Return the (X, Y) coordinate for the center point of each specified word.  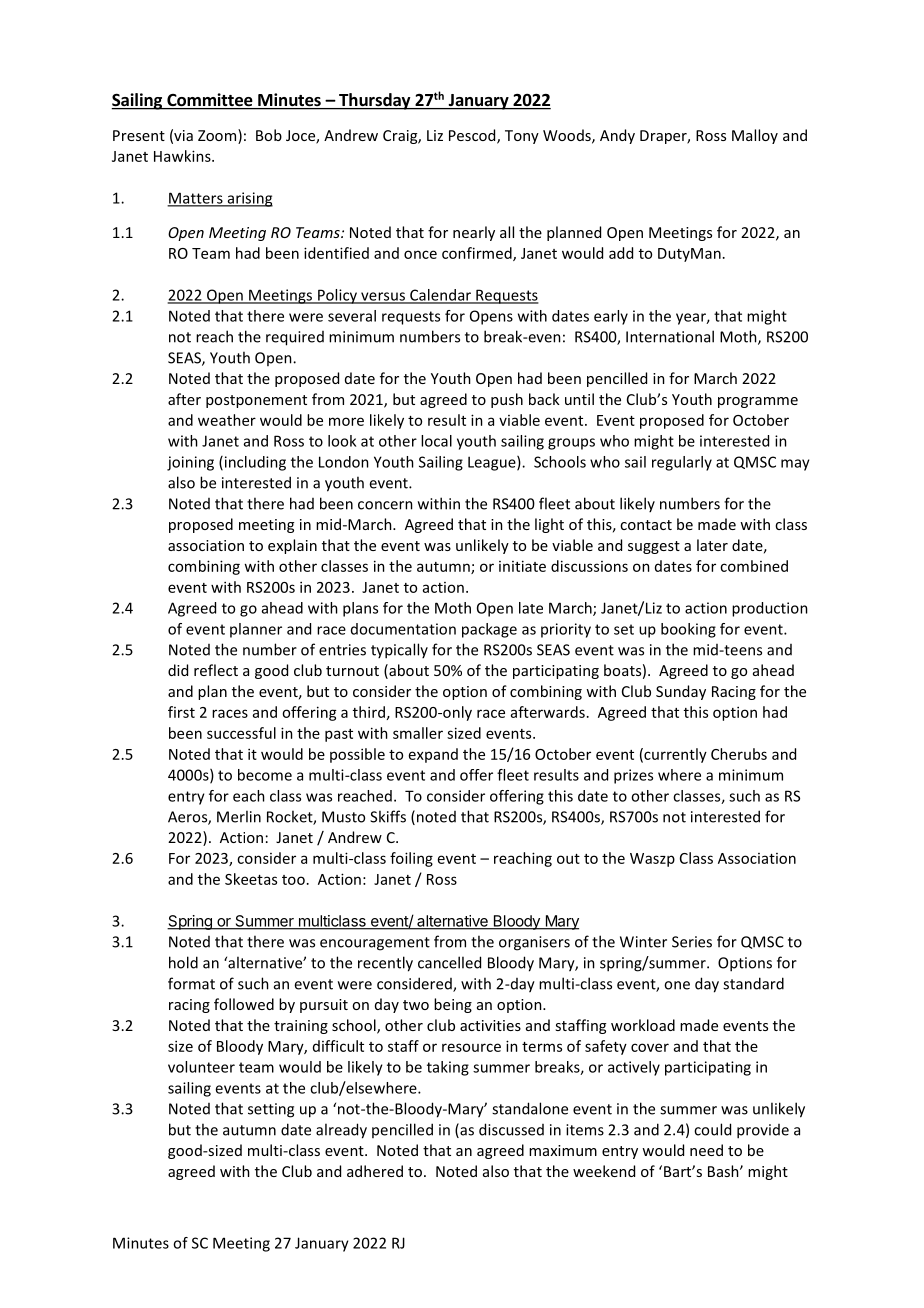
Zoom (218, 136)
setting (271, 1110)
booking (688, 630)
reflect (216, 670)
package (489, 630)
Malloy (755, 136)
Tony (522, 137)
